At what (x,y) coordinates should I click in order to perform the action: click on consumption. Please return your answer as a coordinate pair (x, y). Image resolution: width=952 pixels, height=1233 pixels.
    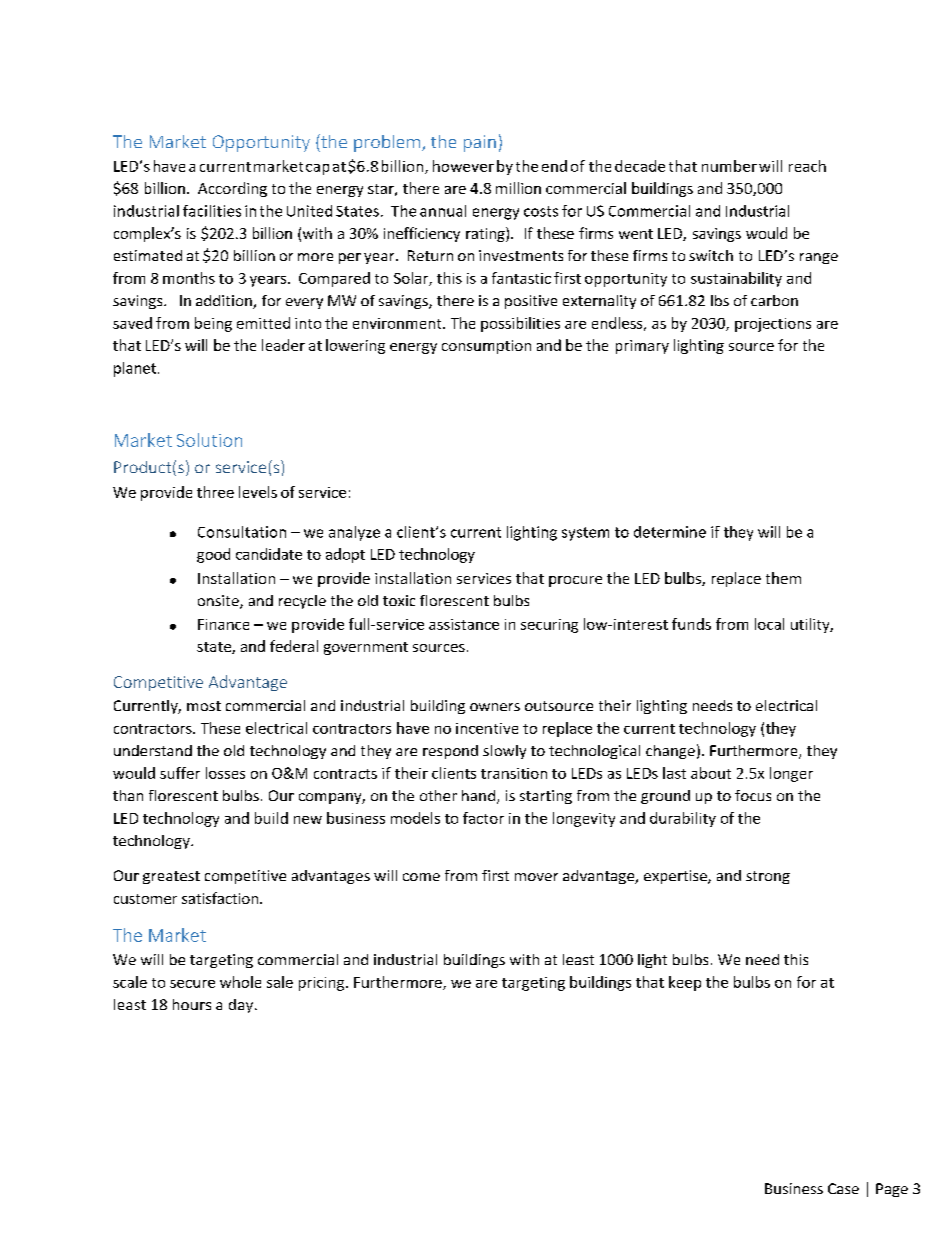
    Looking at the image, I should click on (486, 347).
